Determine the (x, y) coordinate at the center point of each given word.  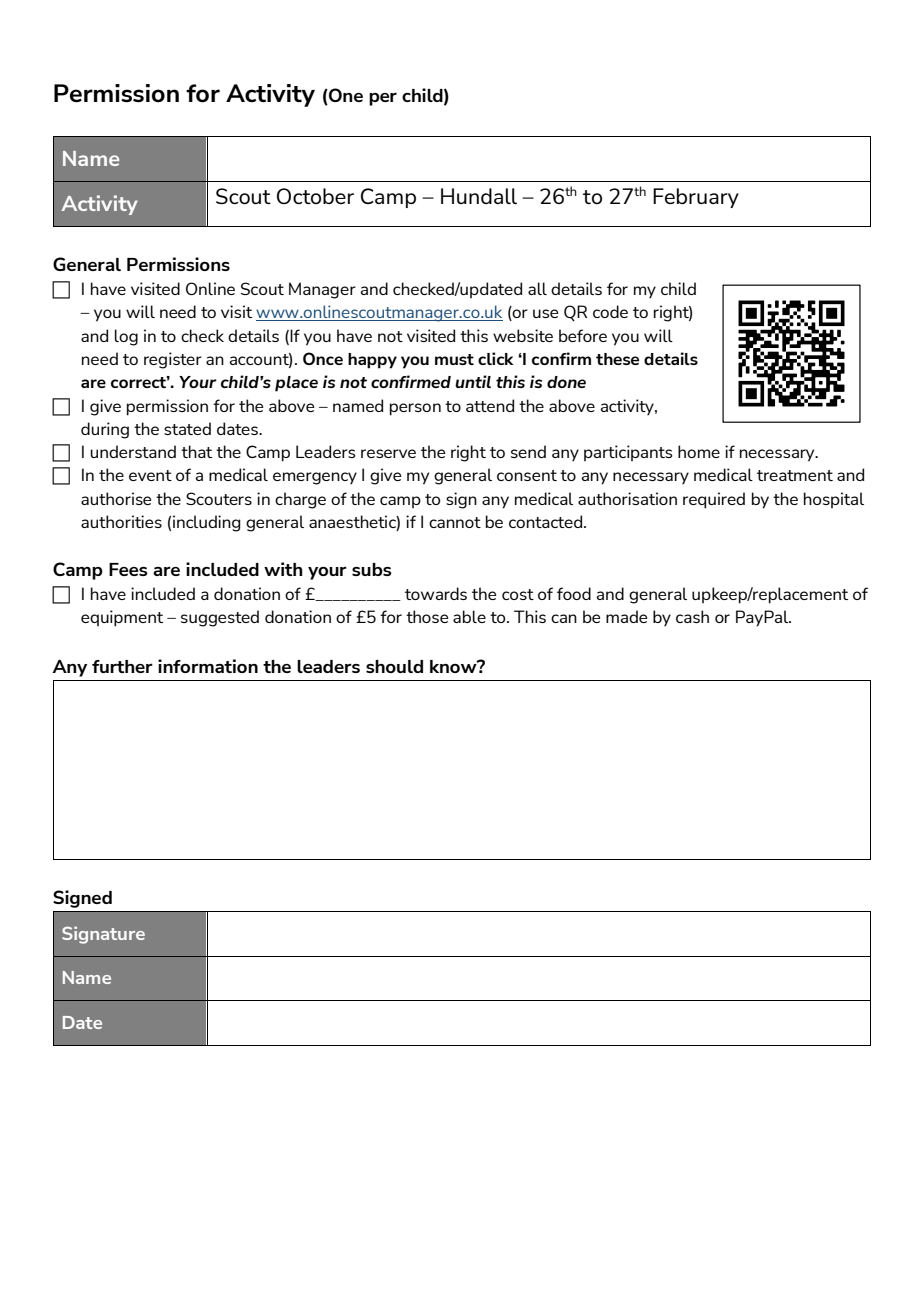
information (208, 666)
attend (490, 405)
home (699, 451)
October (315, 196)
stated (187, 428)
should (394, 666)
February (696, 198)
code (610, 311)
